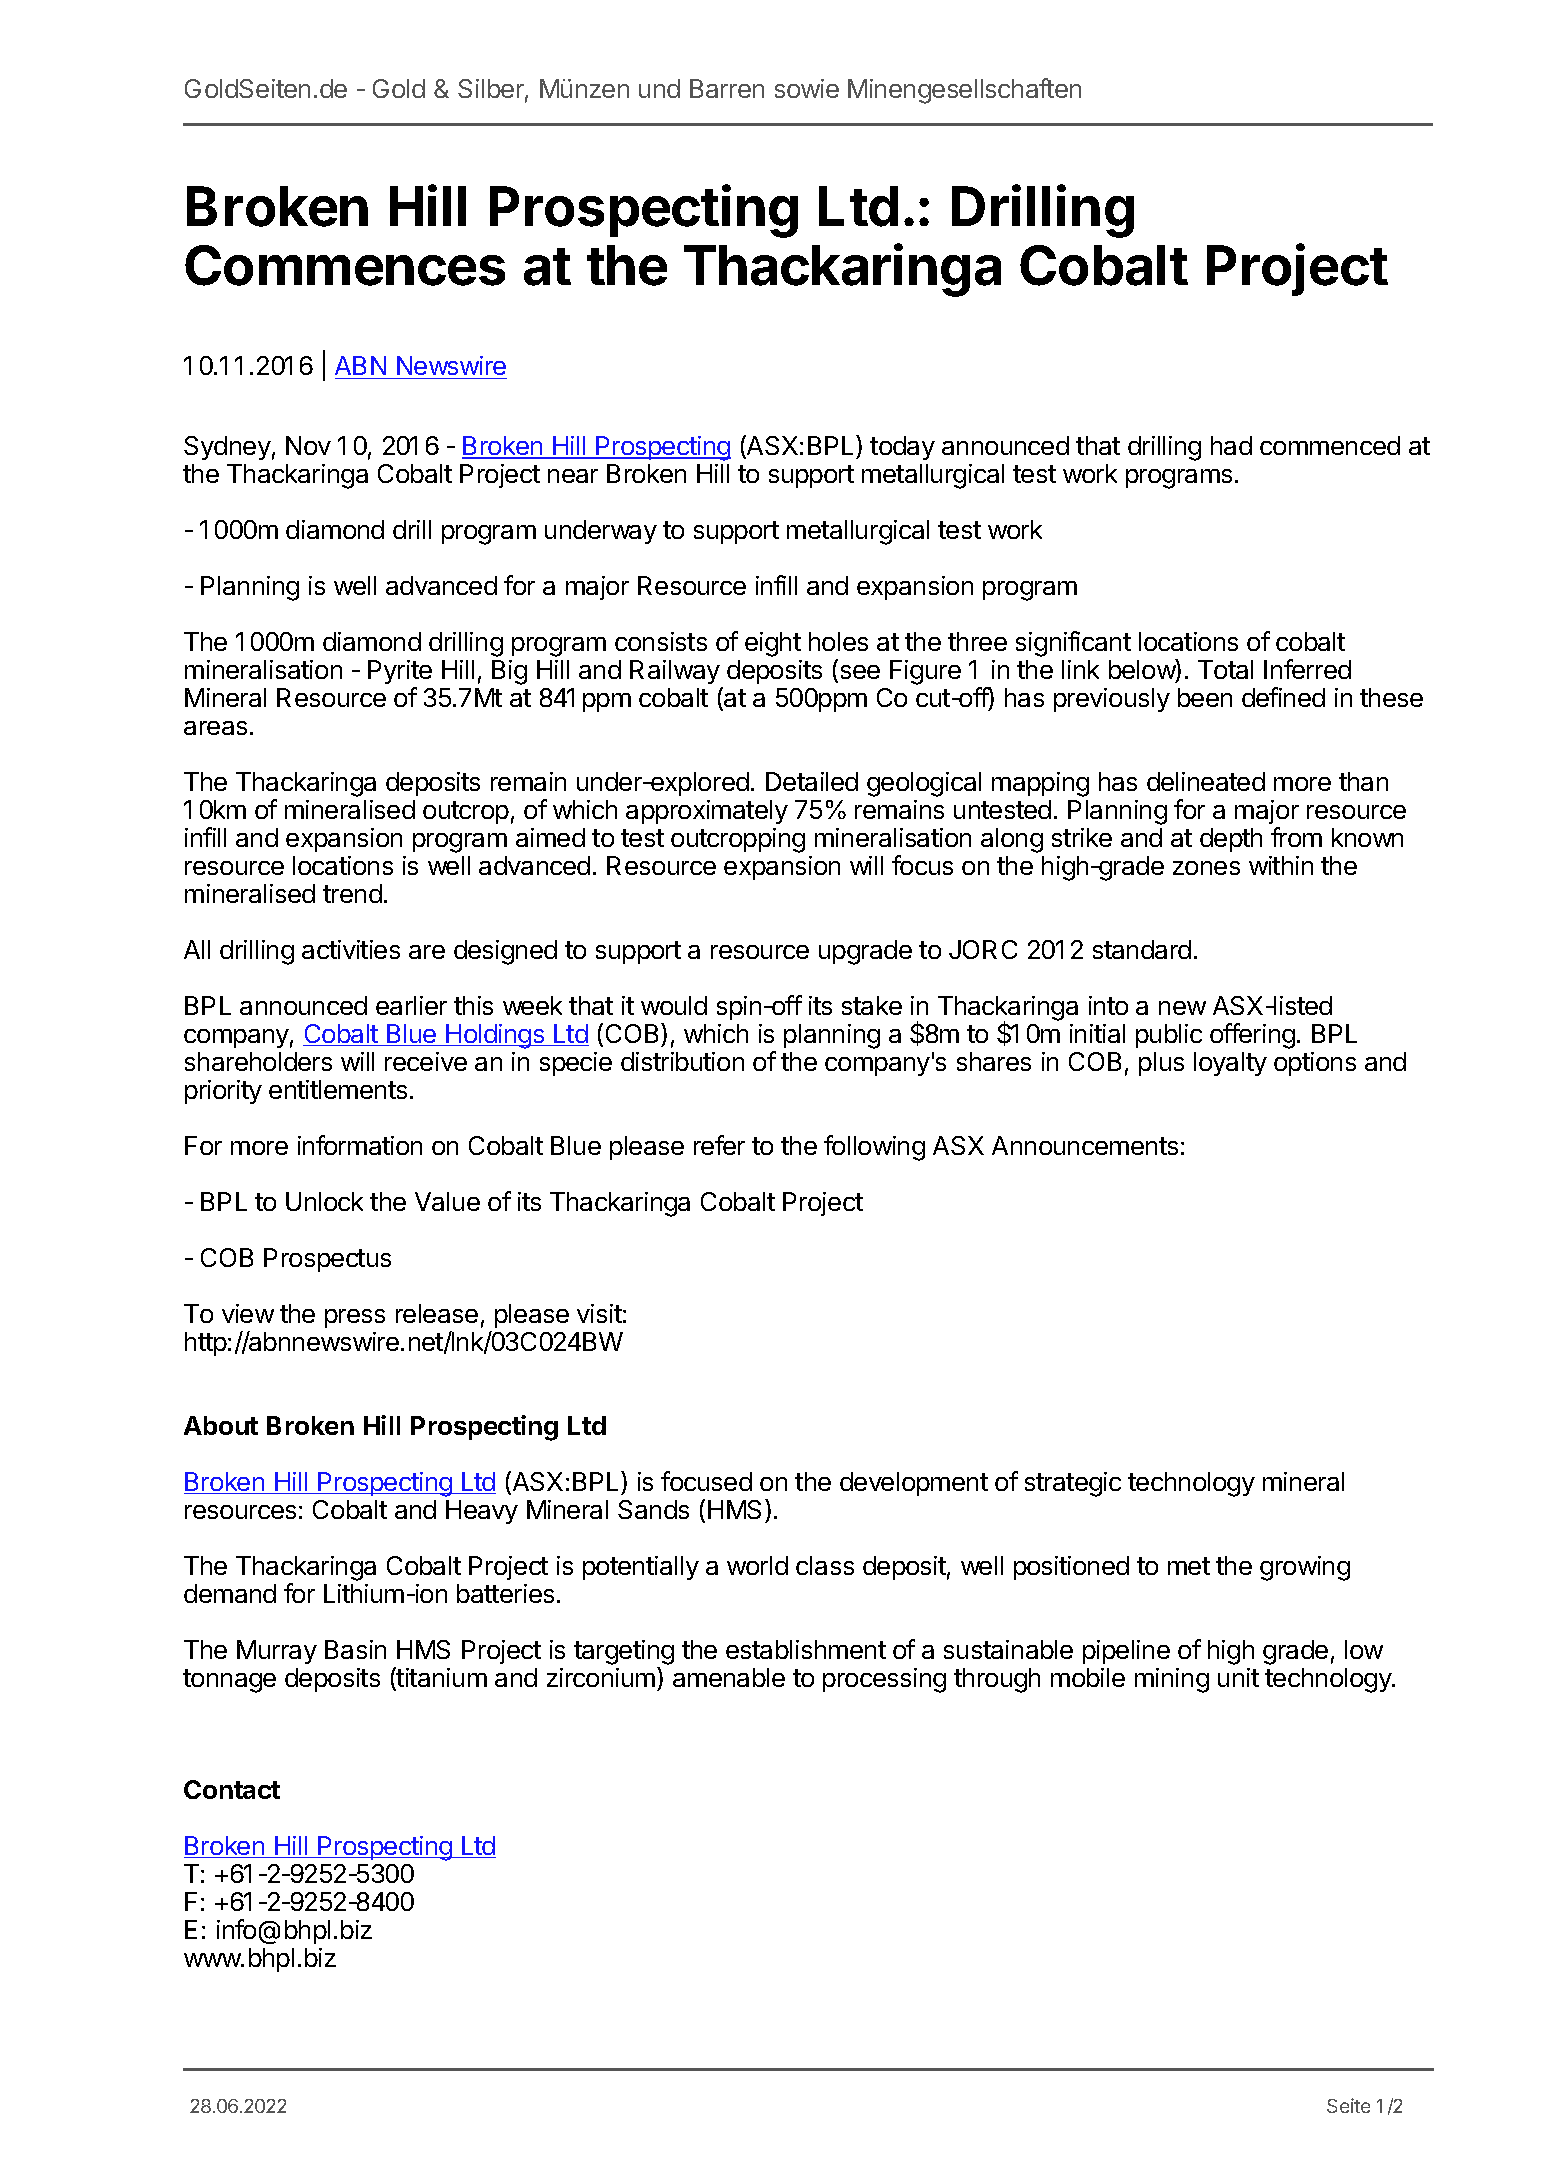 The width and height of the screenshot is (1543, 2182). What do you see at coordinates (351, 949) in the screenshot?
I see `activities` at bounding box center [351, 949].
